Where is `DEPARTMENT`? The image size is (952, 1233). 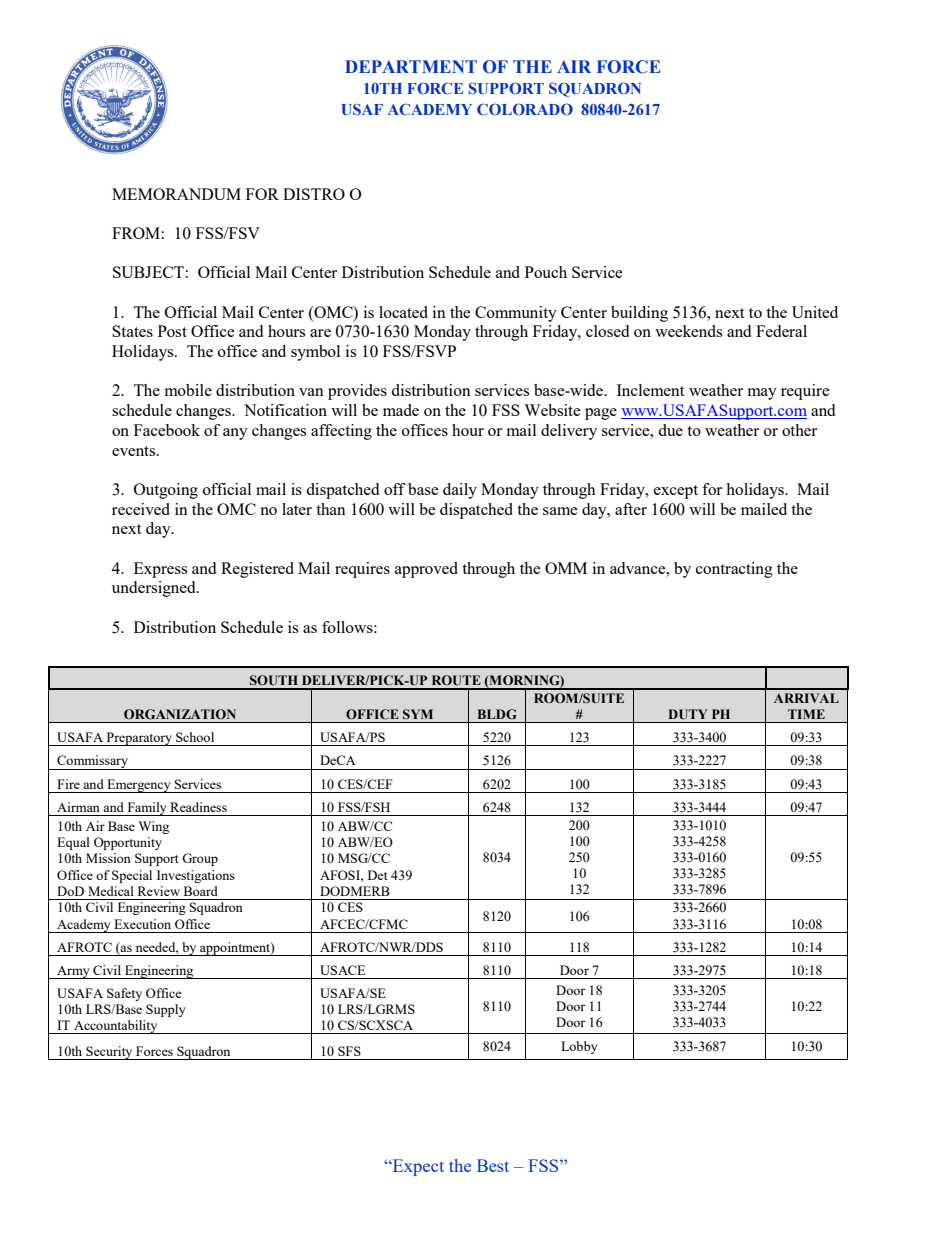 DEPARTMENT is located at coordinates (411, 66).
